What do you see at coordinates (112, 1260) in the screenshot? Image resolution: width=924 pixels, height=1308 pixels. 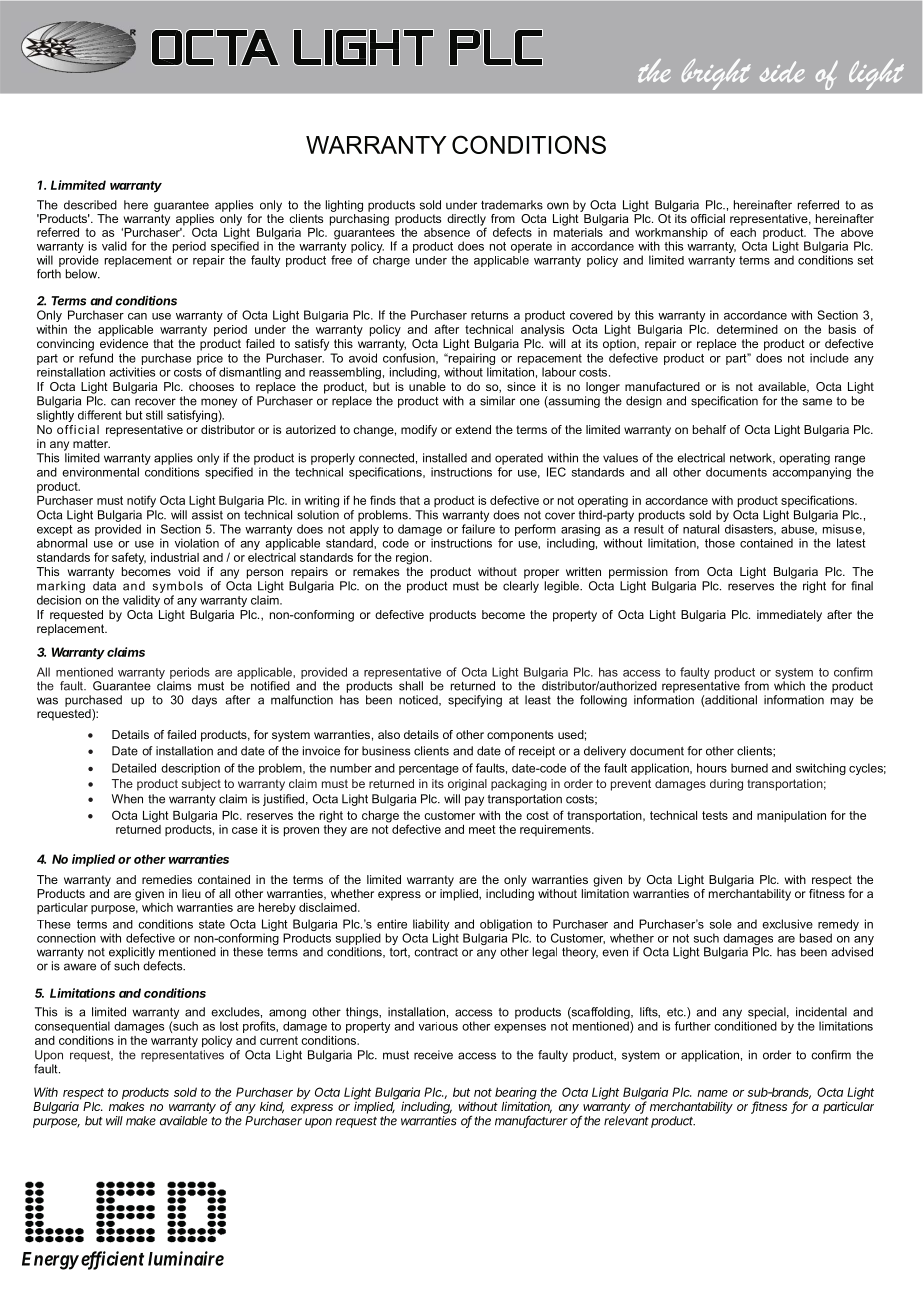 I see `efficient` at bounding box center [112, 1260].
